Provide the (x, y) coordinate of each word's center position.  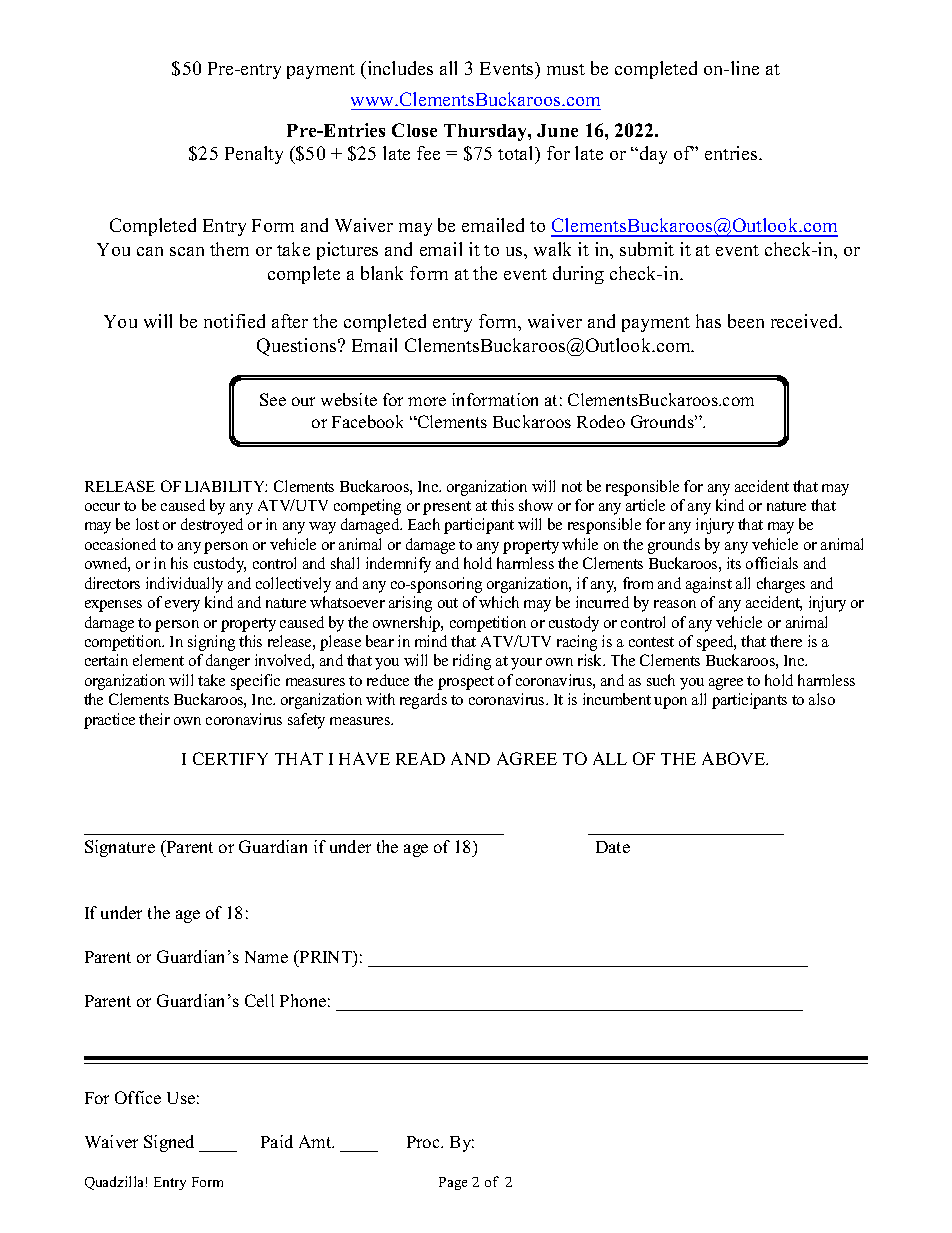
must (566, 69)
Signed (169, 1143)
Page (453, 1183)
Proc (424, 1142)
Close (414, 130)
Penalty (254, 155)
